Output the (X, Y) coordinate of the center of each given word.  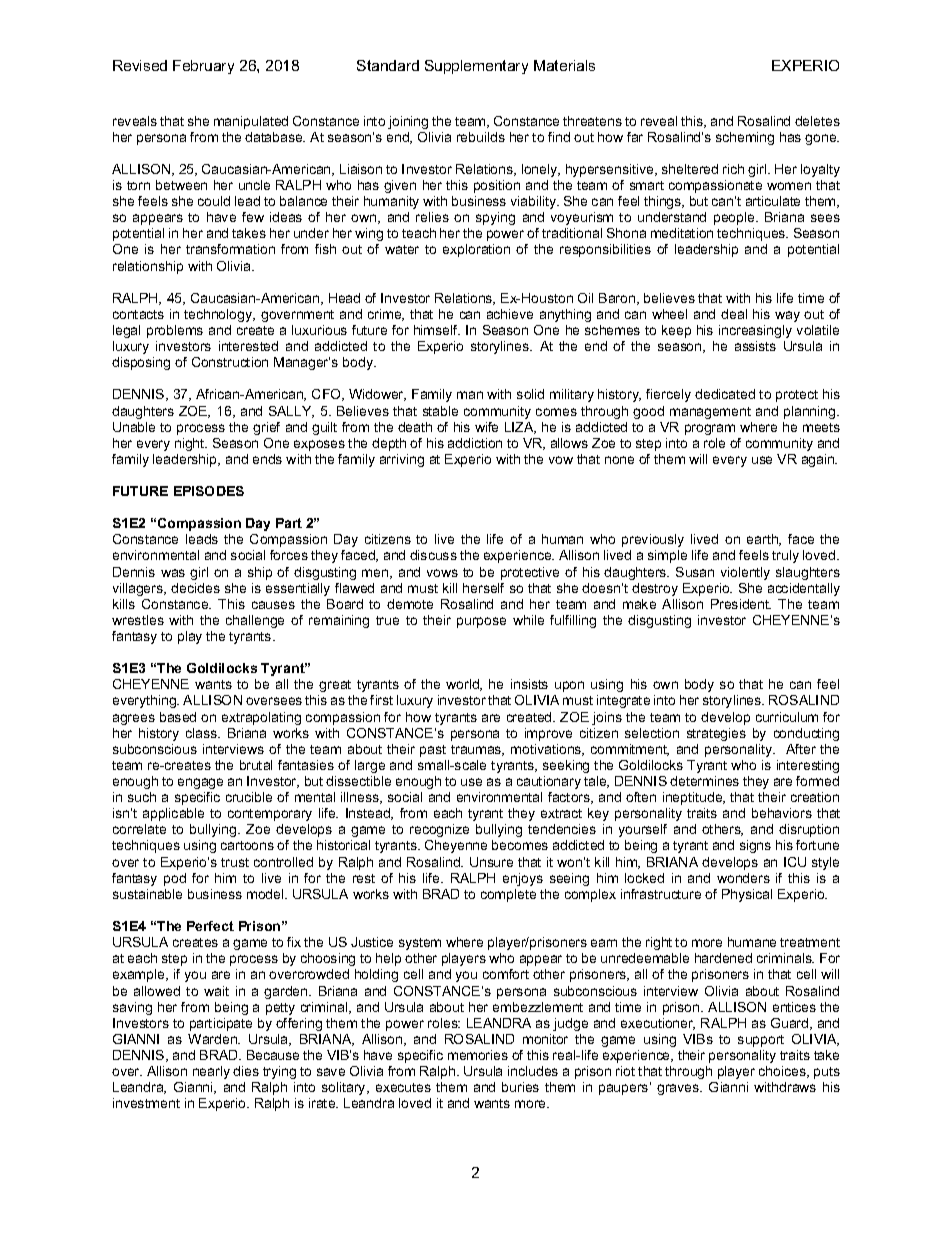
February (203, 67)
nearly (211, 1072)
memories (478, 1055)
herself (483, 588)
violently (745, 573)
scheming (745, 138)
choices (783, 1072)
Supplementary (476, 67)
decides (195, 588)
